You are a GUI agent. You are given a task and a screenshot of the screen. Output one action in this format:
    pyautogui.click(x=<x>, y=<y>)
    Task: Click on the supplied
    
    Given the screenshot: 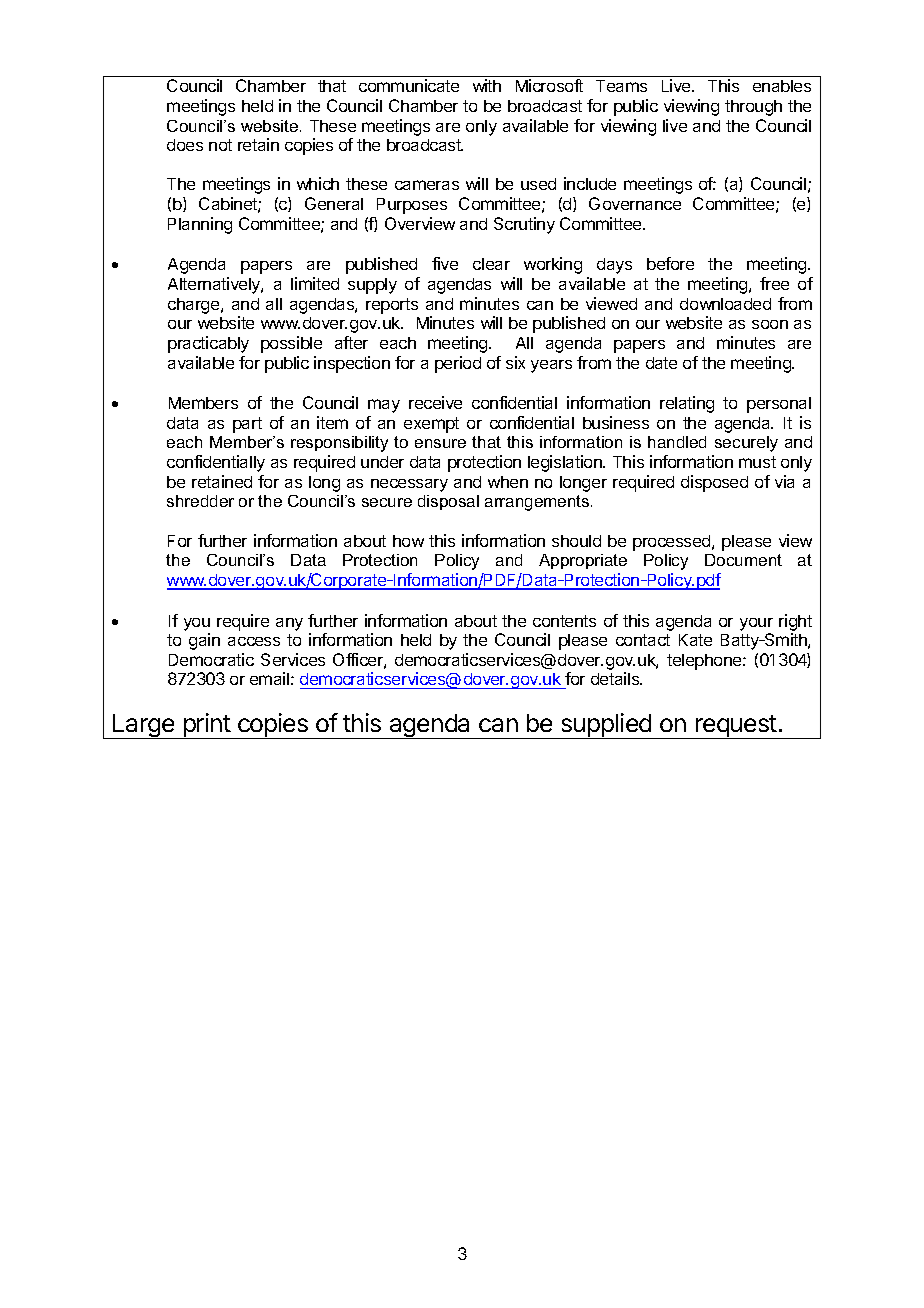 What is the action you would take?
    pyautogui.click(x=606, y=726)
